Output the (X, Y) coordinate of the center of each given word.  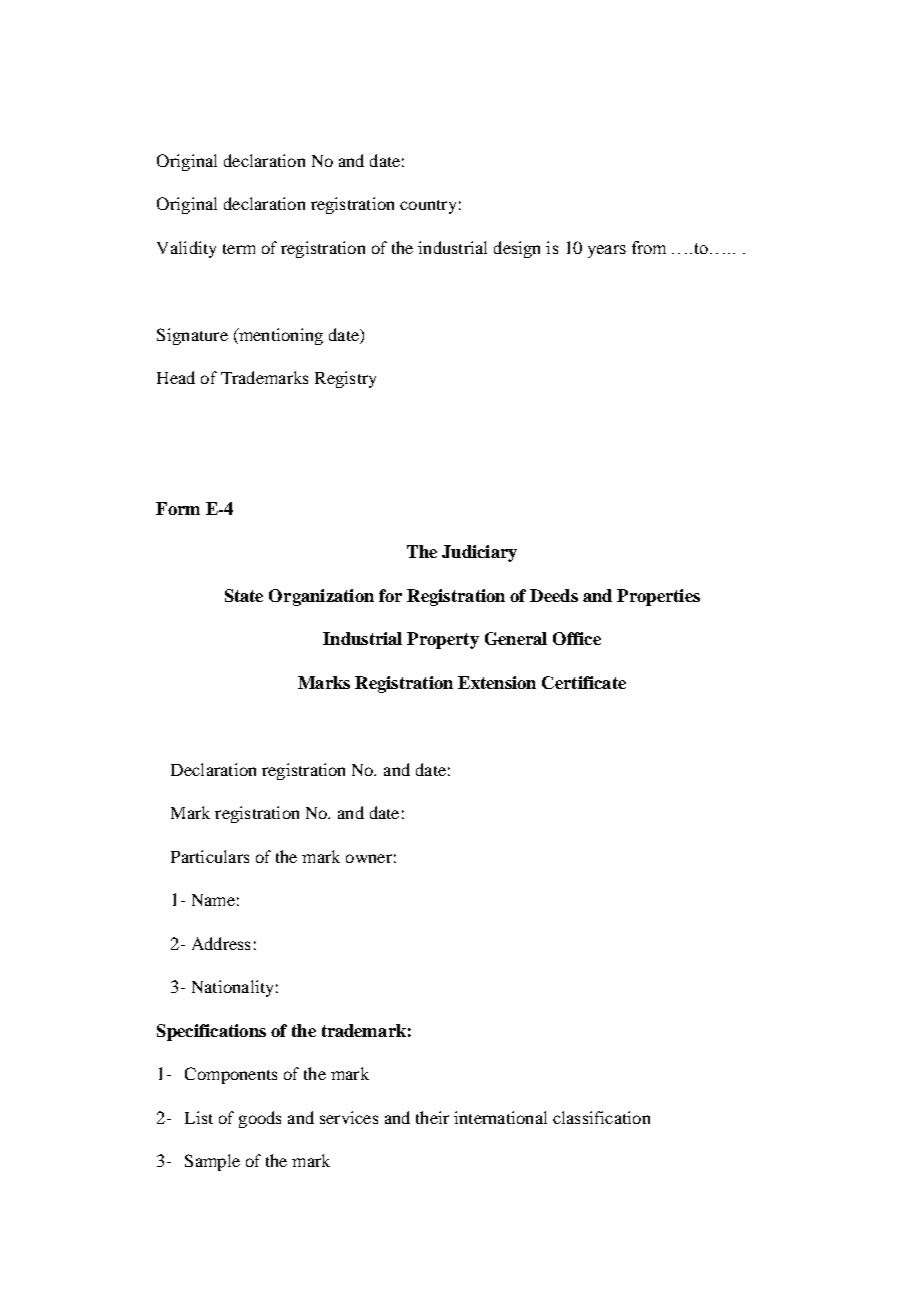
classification (601, 1117)
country (428, 207)
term (239, 249)
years (607, 251)
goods (260, 1119)
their (432, 1117)
